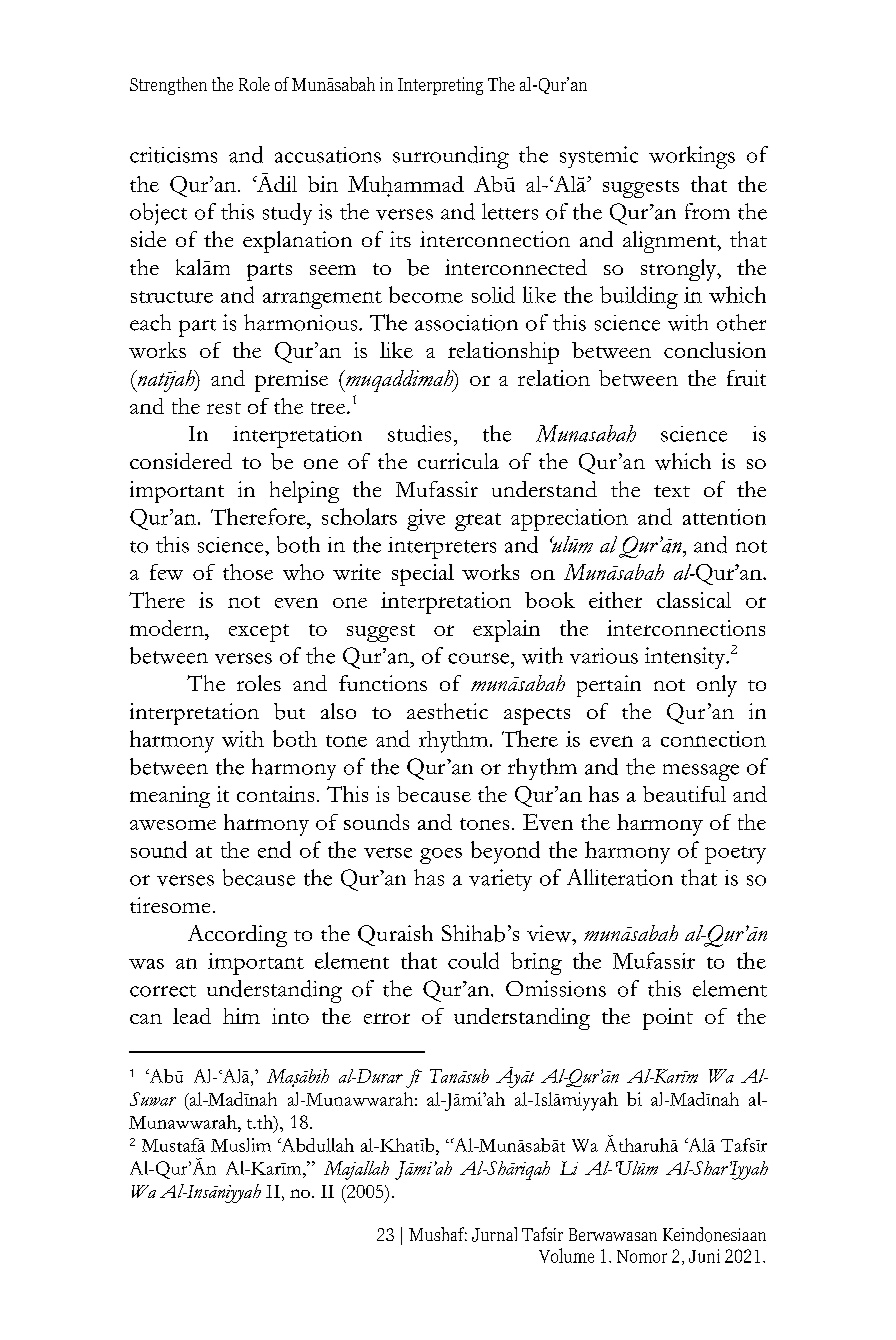 This screenshot has width=896, height=1340. I want to click on awesome, so click(173, 825).
